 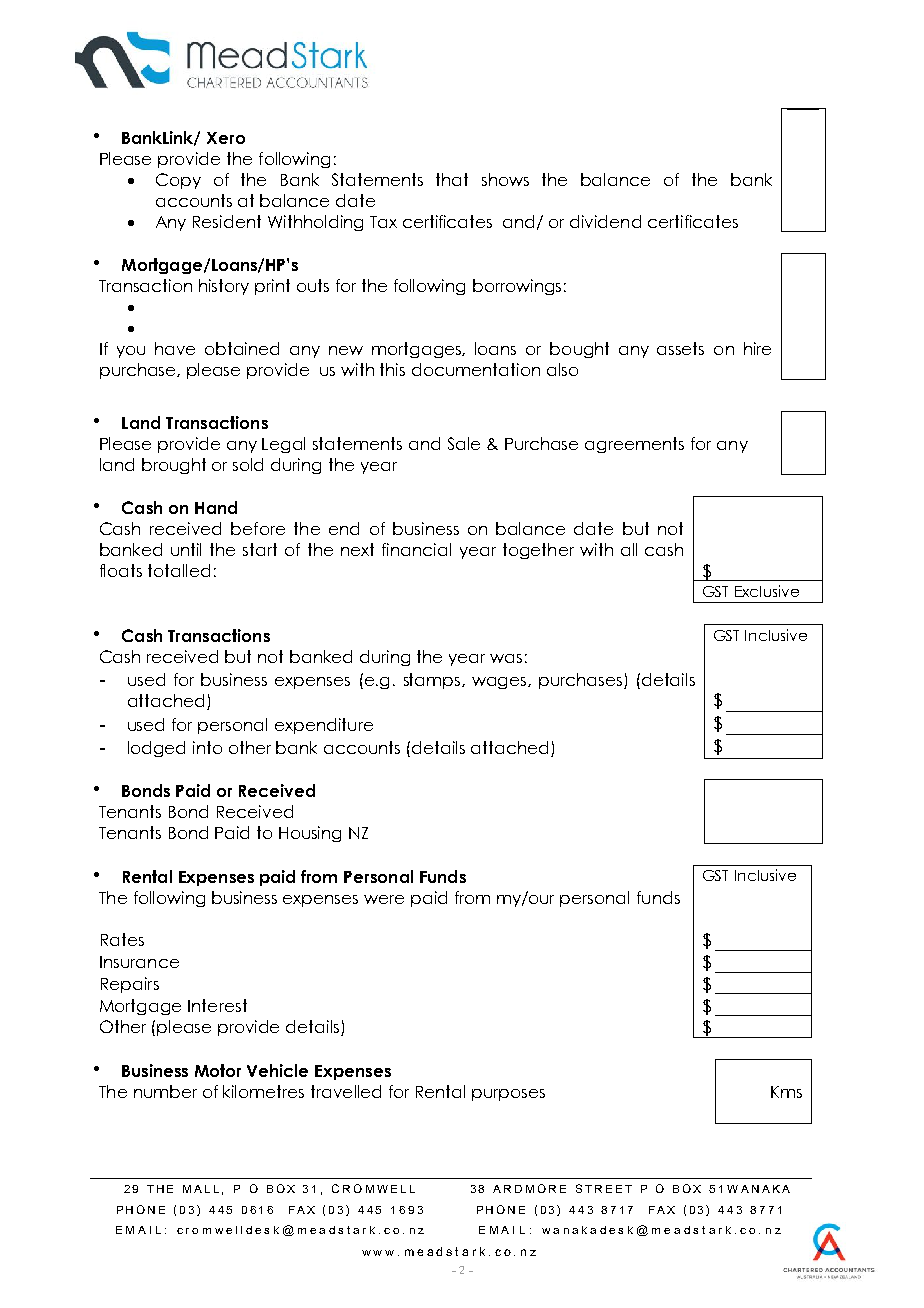 What do you see at coordinates (500, 683) in the screenshot?
I see `wages` at bounding box center [500, 683].
